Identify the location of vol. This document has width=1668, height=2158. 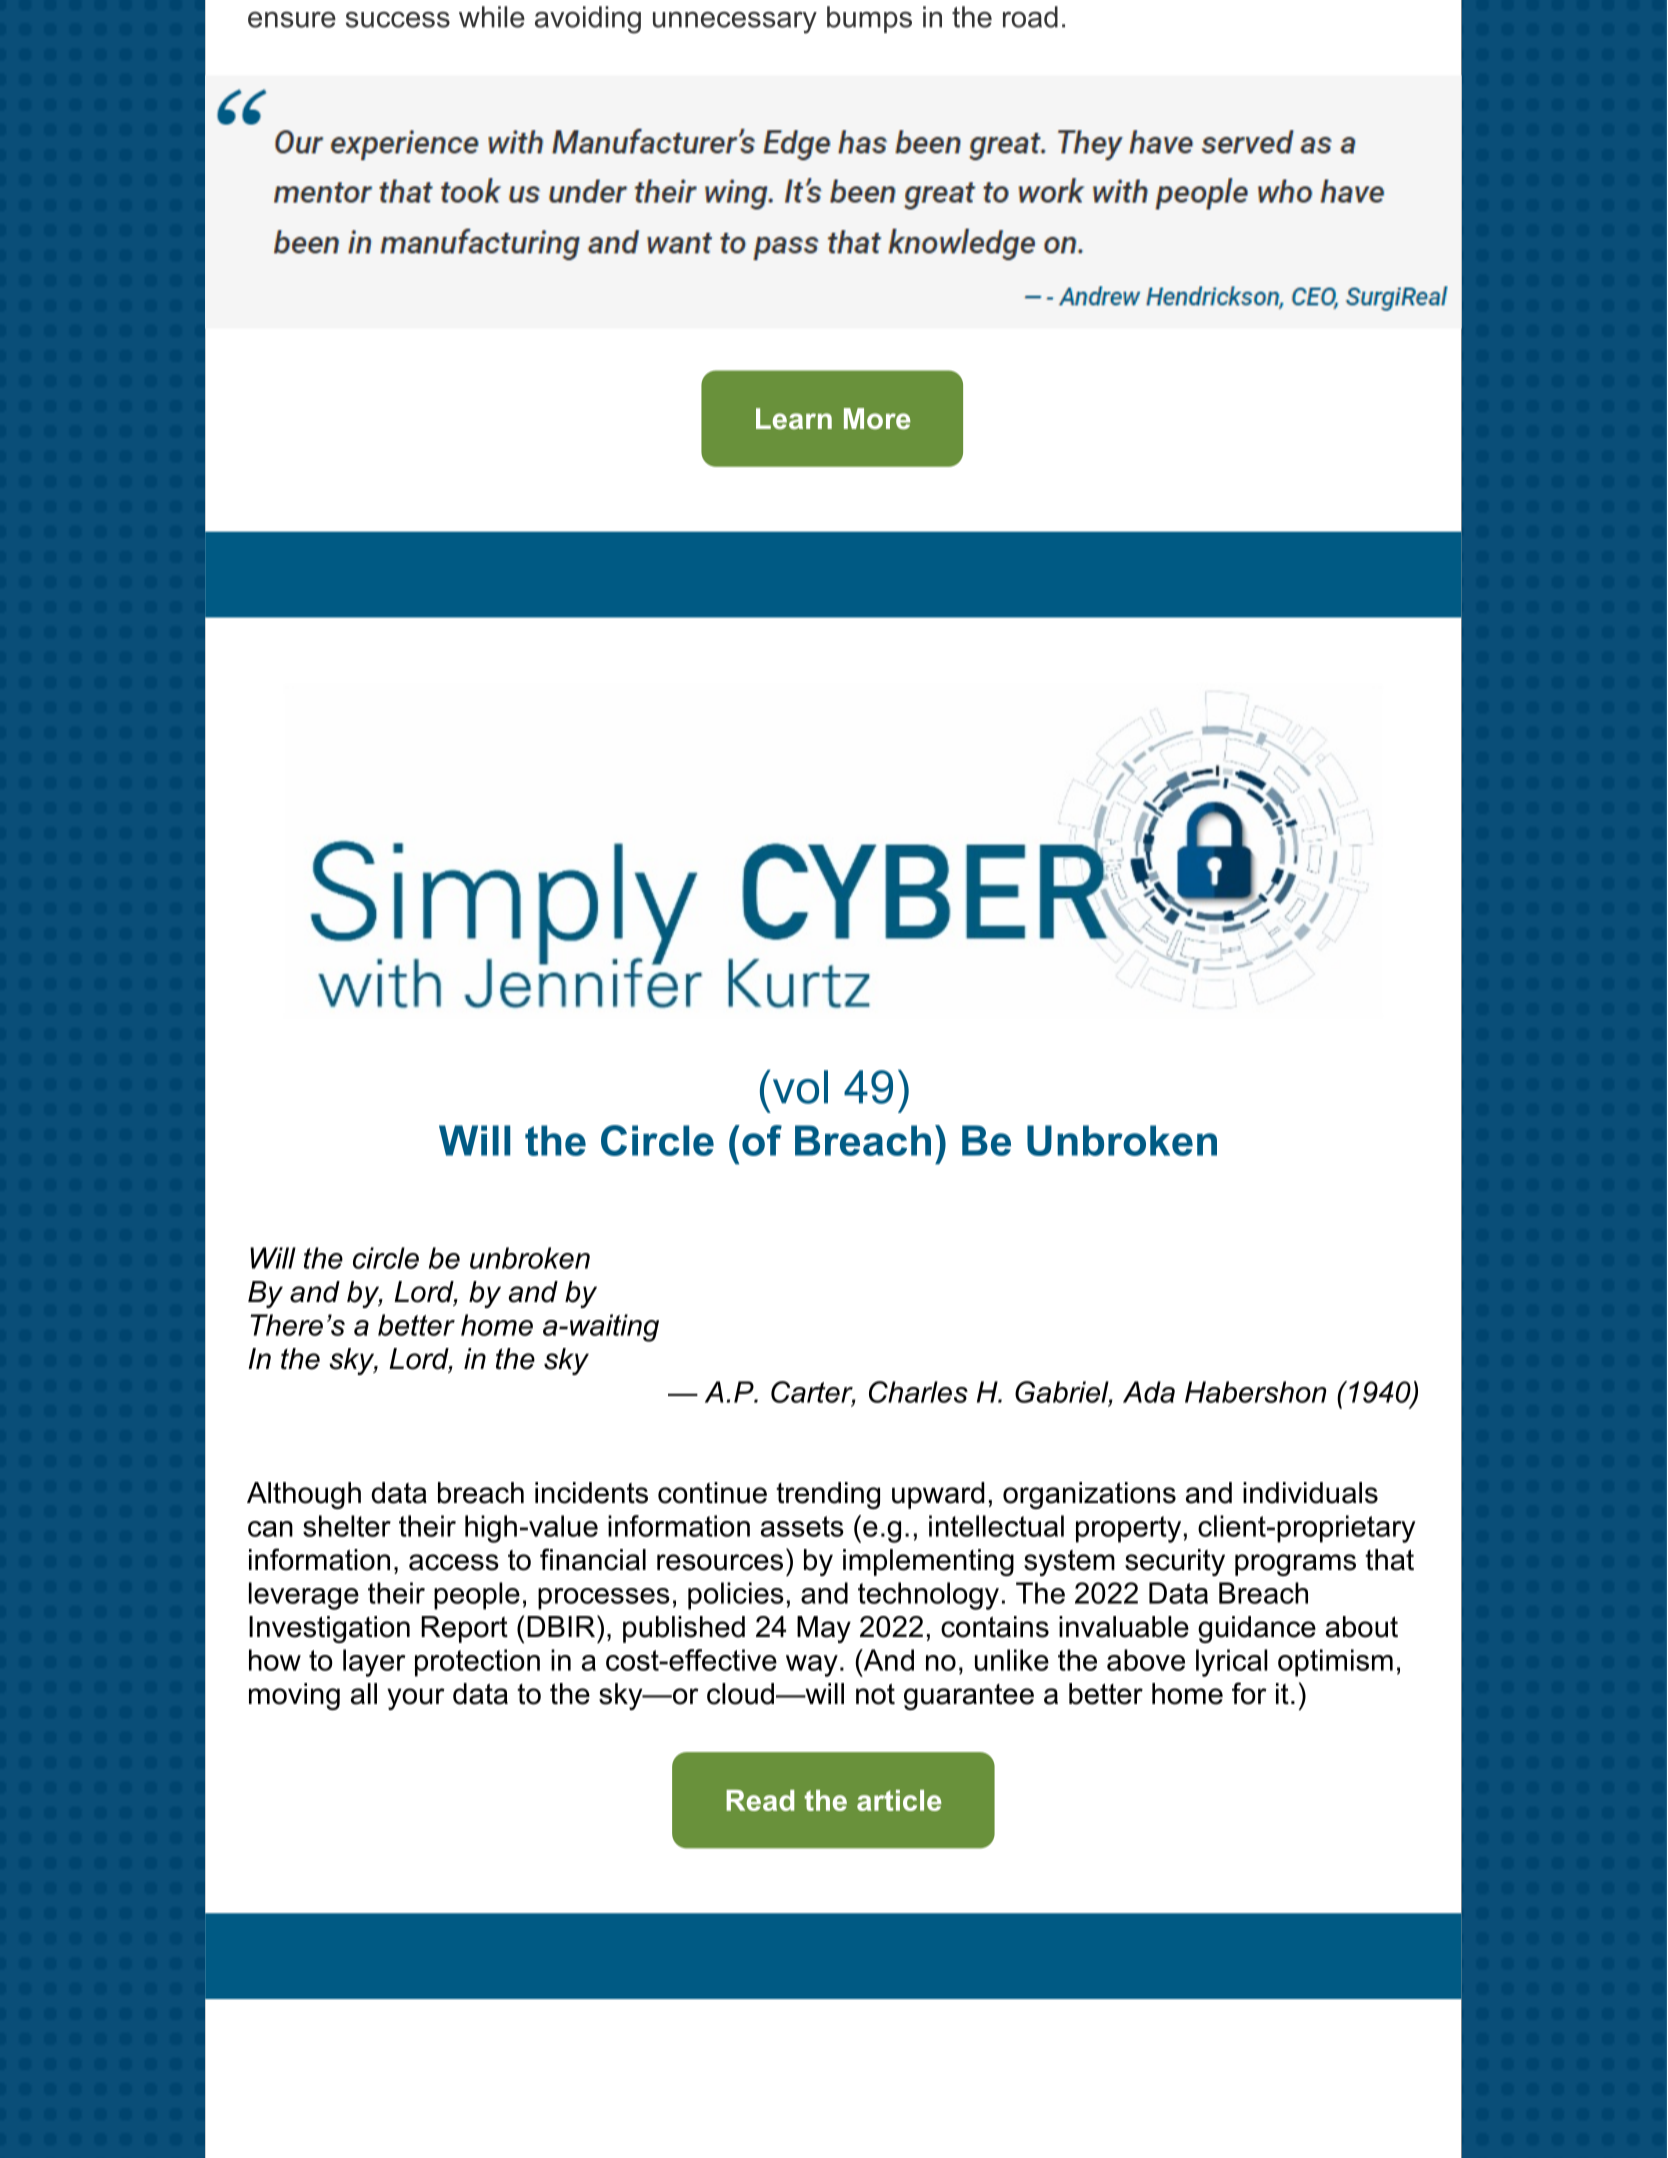
(800, 1087).
